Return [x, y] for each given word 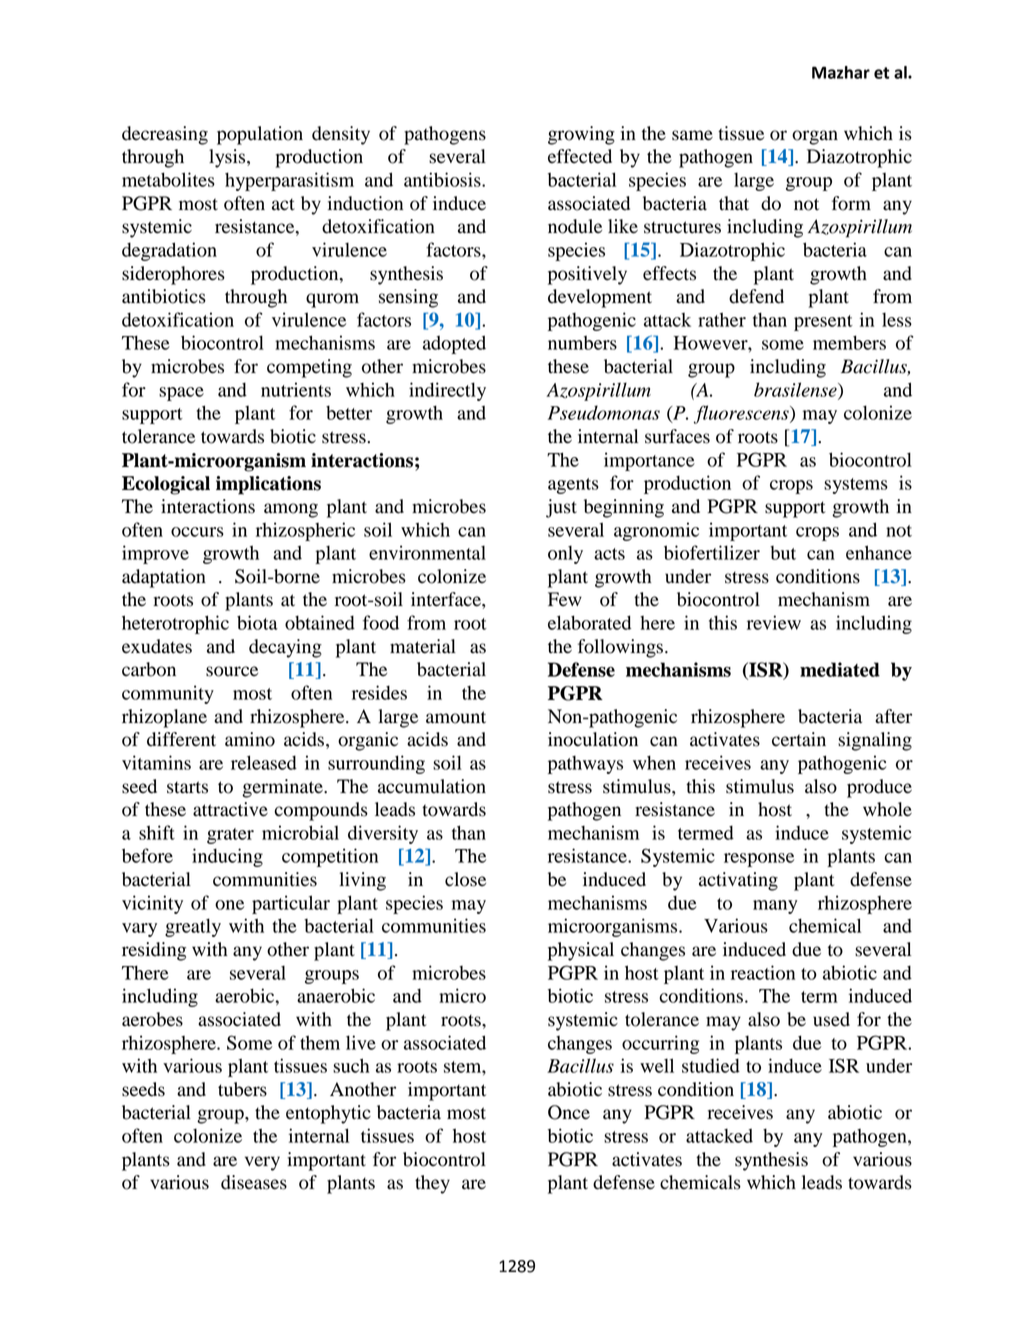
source [232, 671]
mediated [840, 669]
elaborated [589, 622]
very [262, 1163]
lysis [228, 158]
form [851, 203]
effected [580, 156]
